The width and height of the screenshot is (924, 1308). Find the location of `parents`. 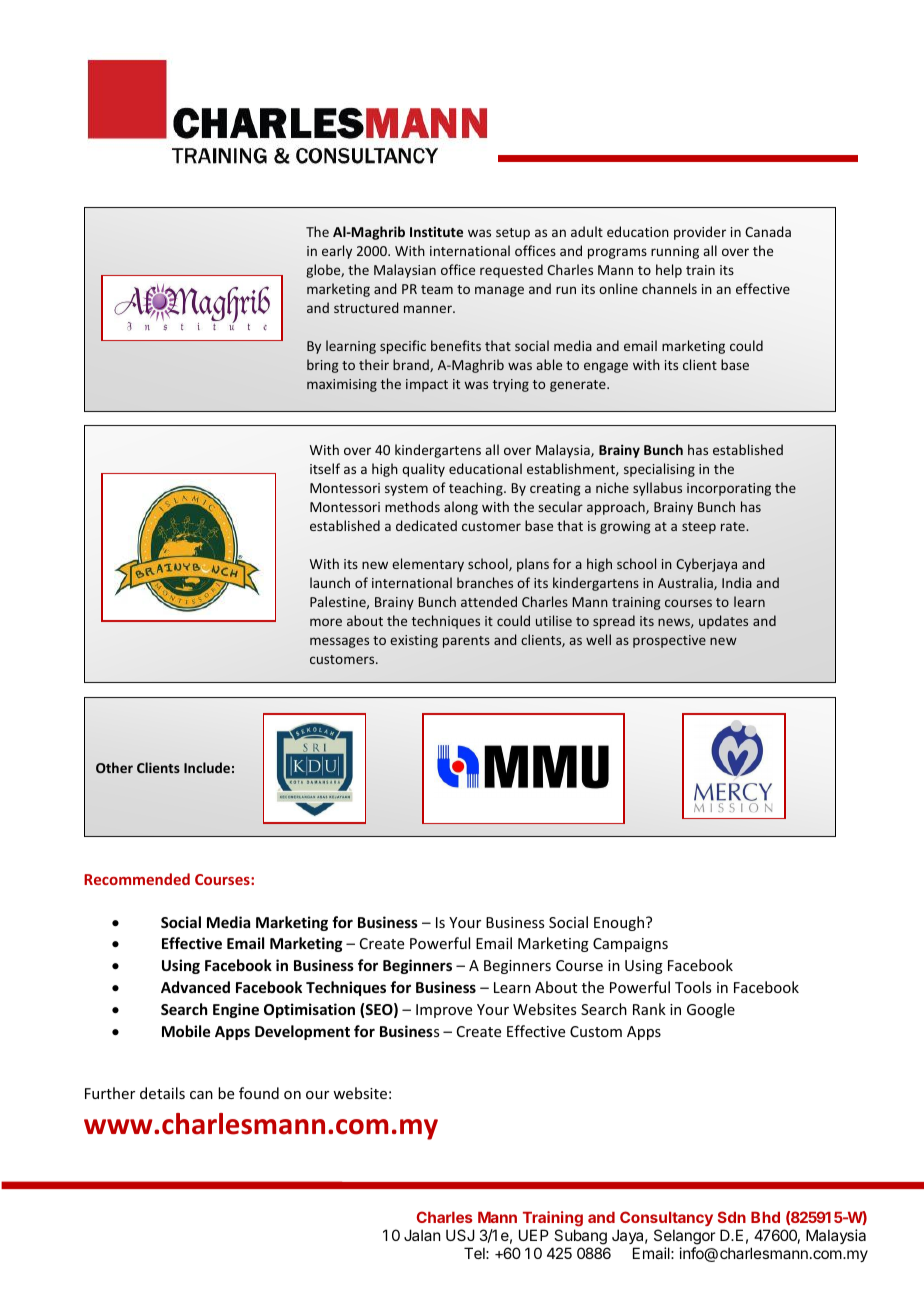

parents is located at coordinates (466, 642).
